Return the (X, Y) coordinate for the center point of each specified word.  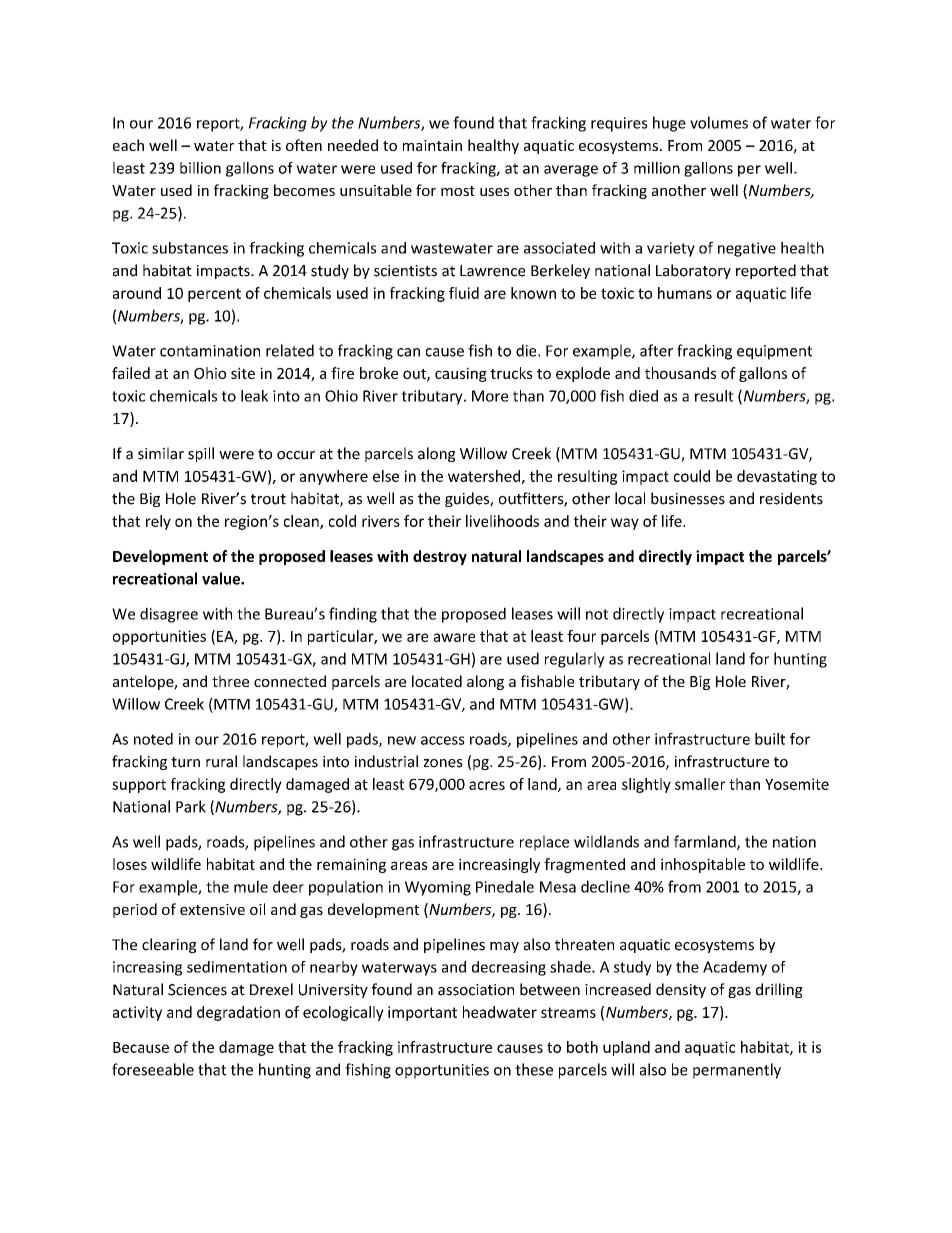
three (230, 681)
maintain (432, 145)
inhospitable (703, 865)
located (437, 681)
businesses (688, 498)
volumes (719, 122)
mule (251, 886)
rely (158, 522)
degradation (238, 1013)
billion (200, 168)
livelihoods (502, 521)
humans (685, 293)
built (770, 739)
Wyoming (438, 888)
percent (214, 295)
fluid (464, 293)
